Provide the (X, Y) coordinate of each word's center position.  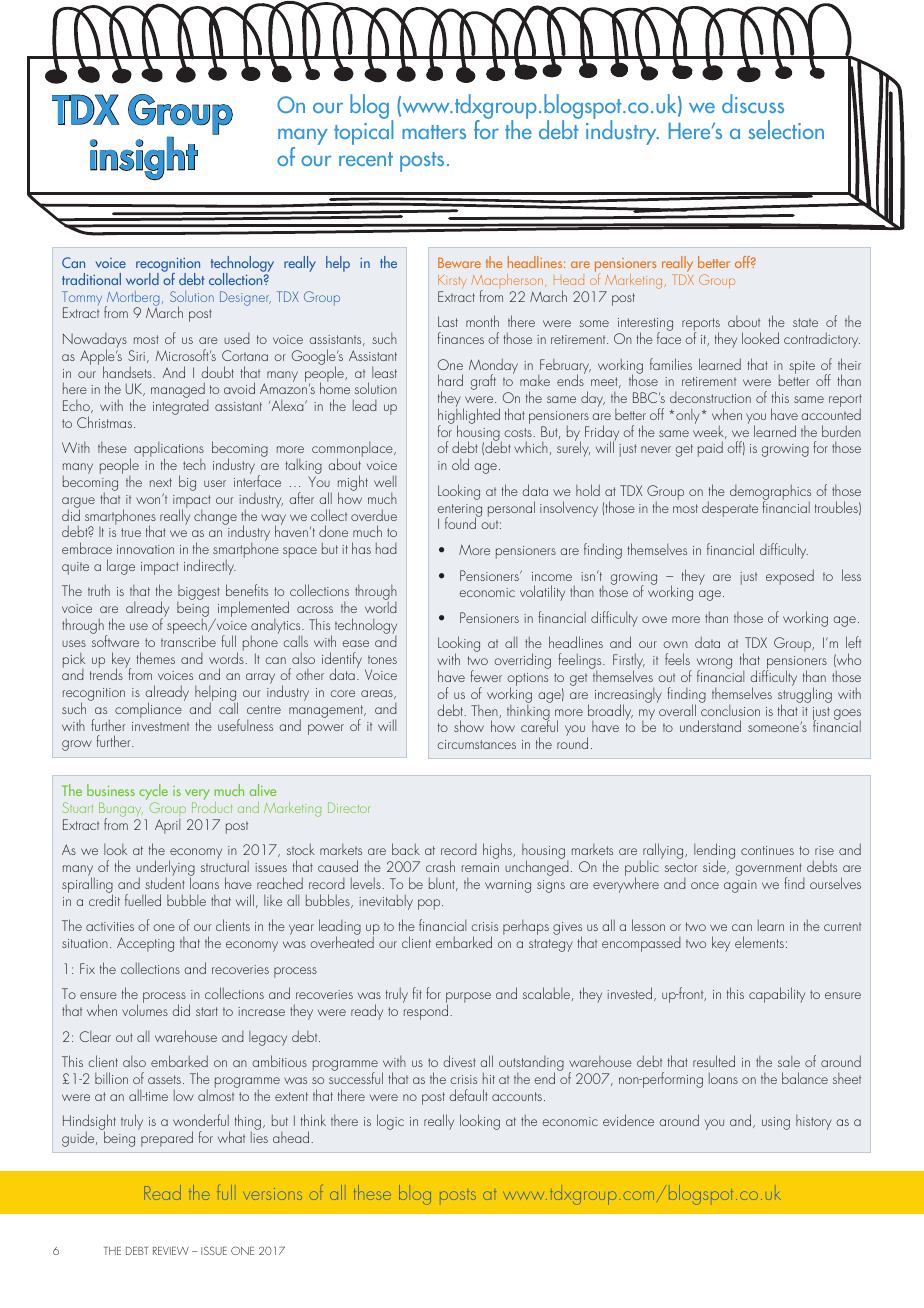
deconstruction (710, 397)
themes (155, 658)
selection (786, 129)
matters (434, 132)
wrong (714, 665)
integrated (181, 407)
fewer (486, 676)
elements (759, 942)
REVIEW (171, 1251)
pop (430, 904)
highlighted (469, 416)
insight (144, 158)
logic (390, 1122)
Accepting (145, 944)
